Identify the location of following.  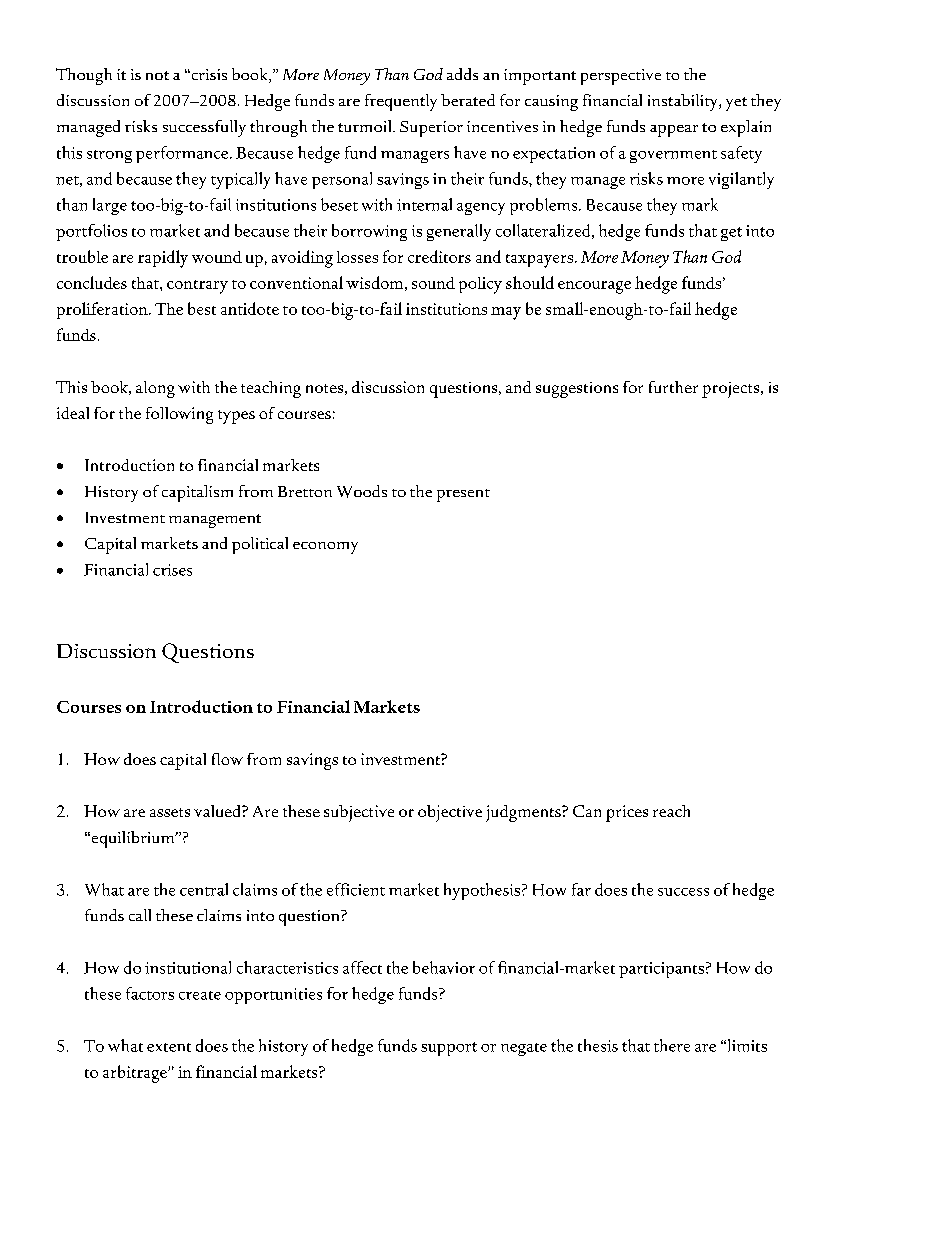
(179, 415).
